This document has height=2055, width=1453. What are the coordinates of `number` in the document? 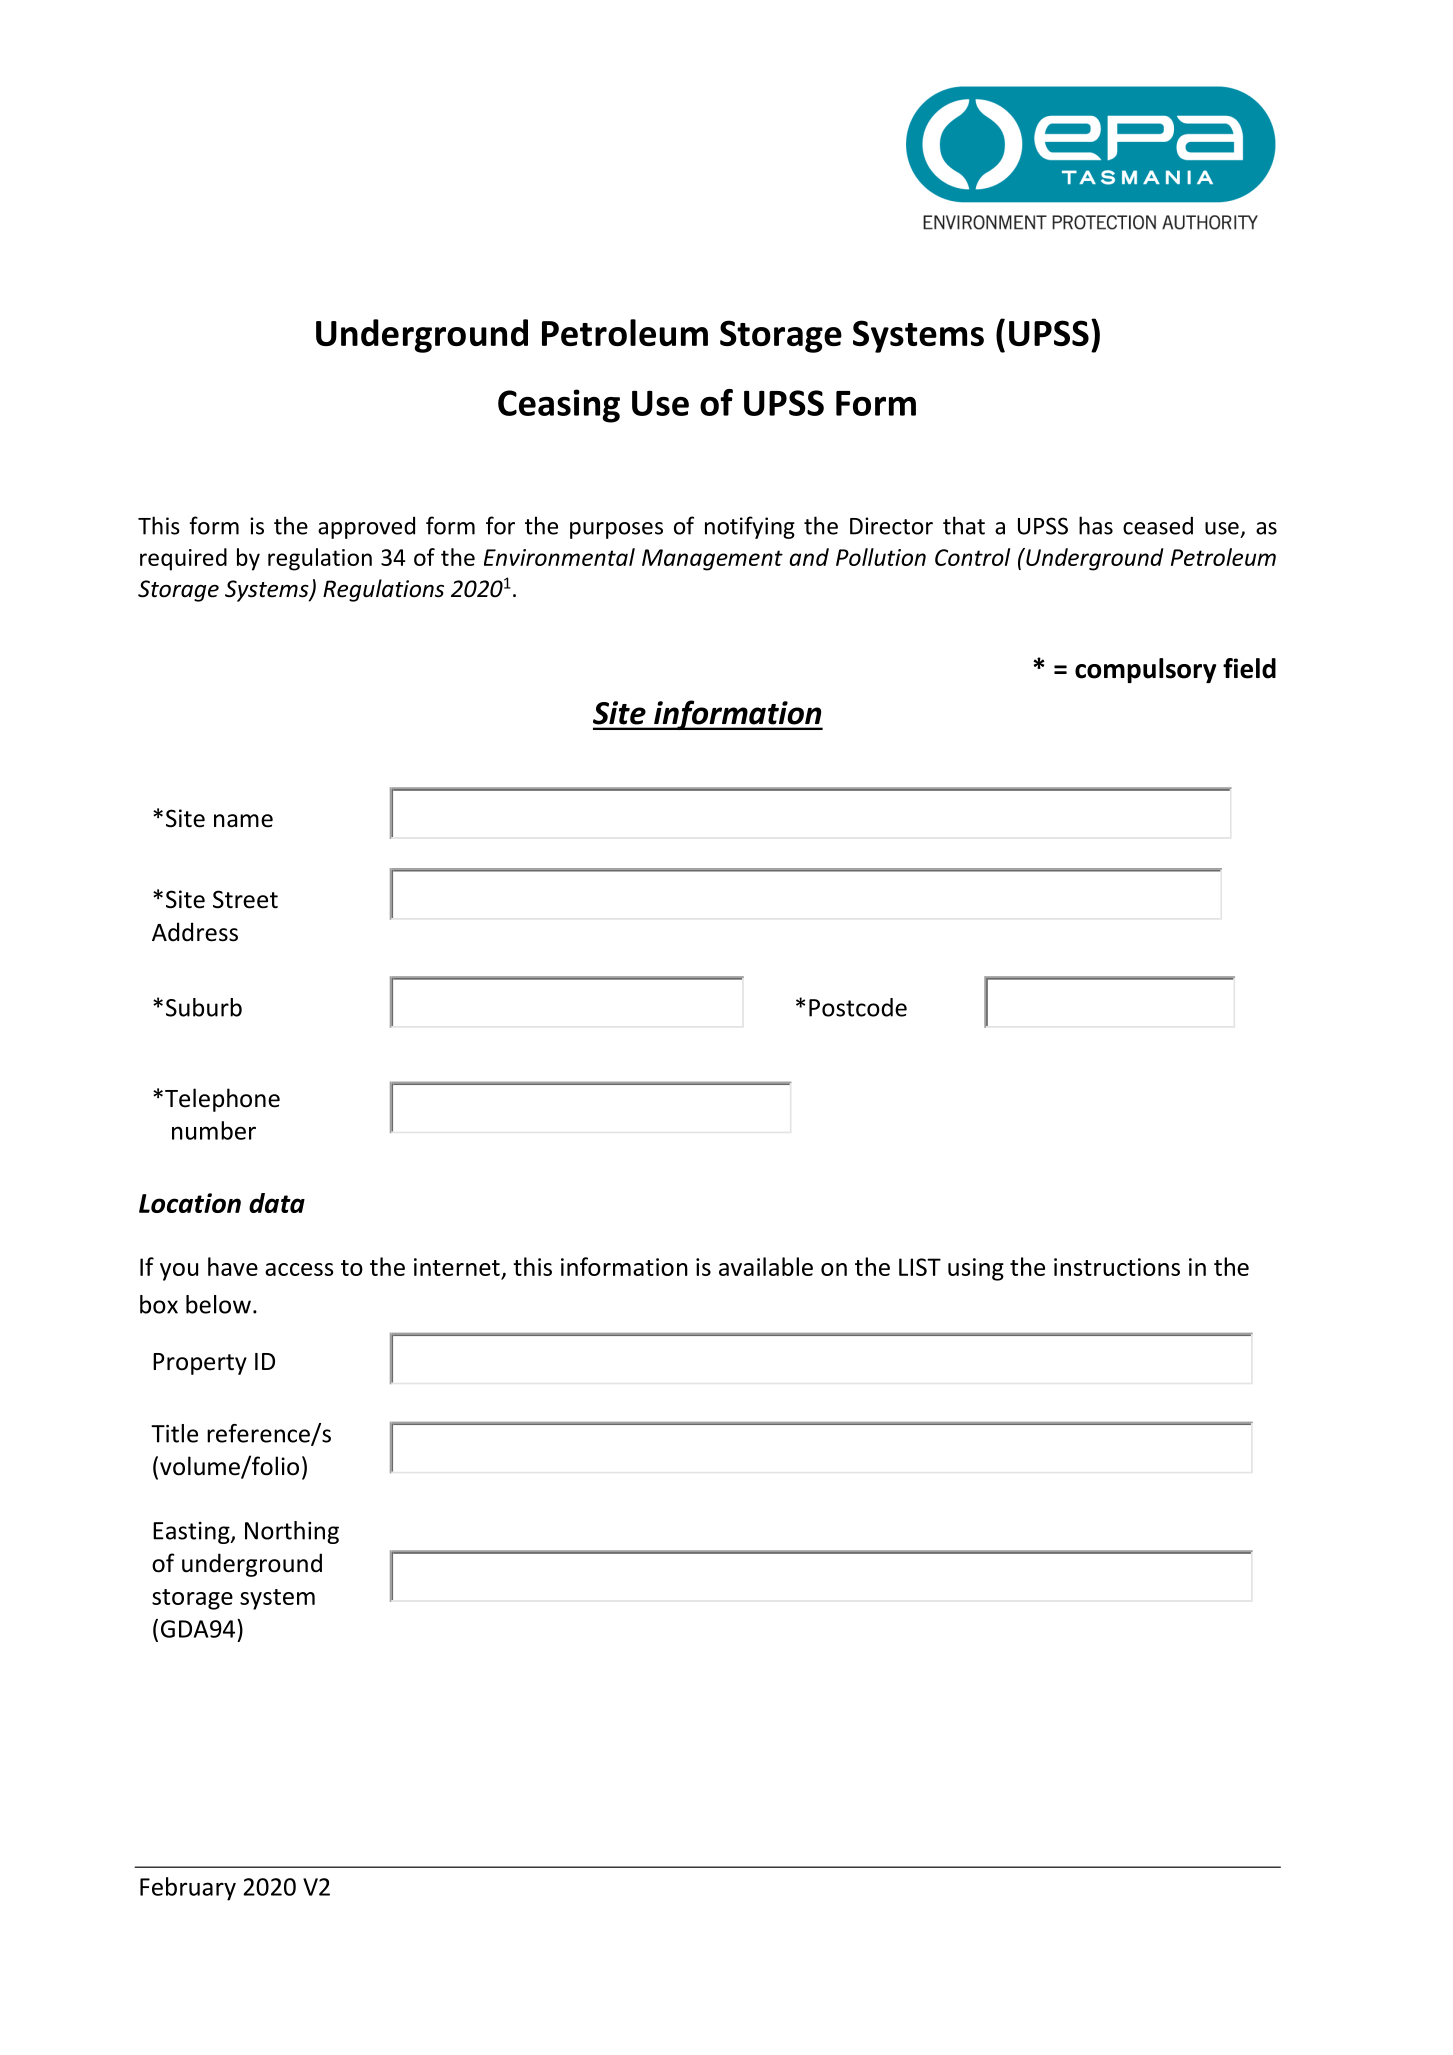 It's located at (214, 1130).
